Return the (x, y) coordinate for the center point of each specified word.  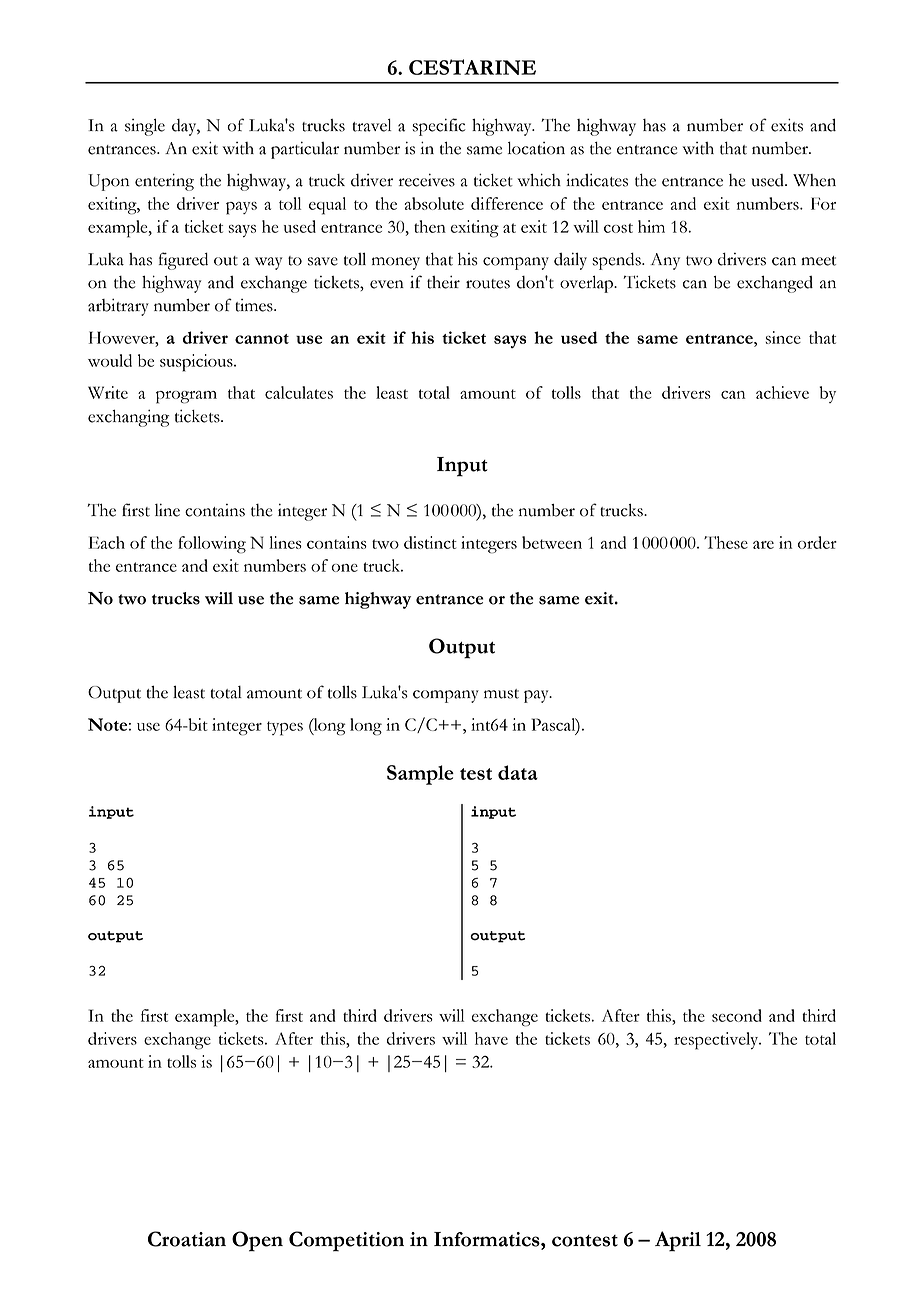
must (501, 694)
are (763, 545)
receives (427, 180)
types (285, 728)
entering (164, 182)
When (814, 180)
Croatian (187, 1239)
